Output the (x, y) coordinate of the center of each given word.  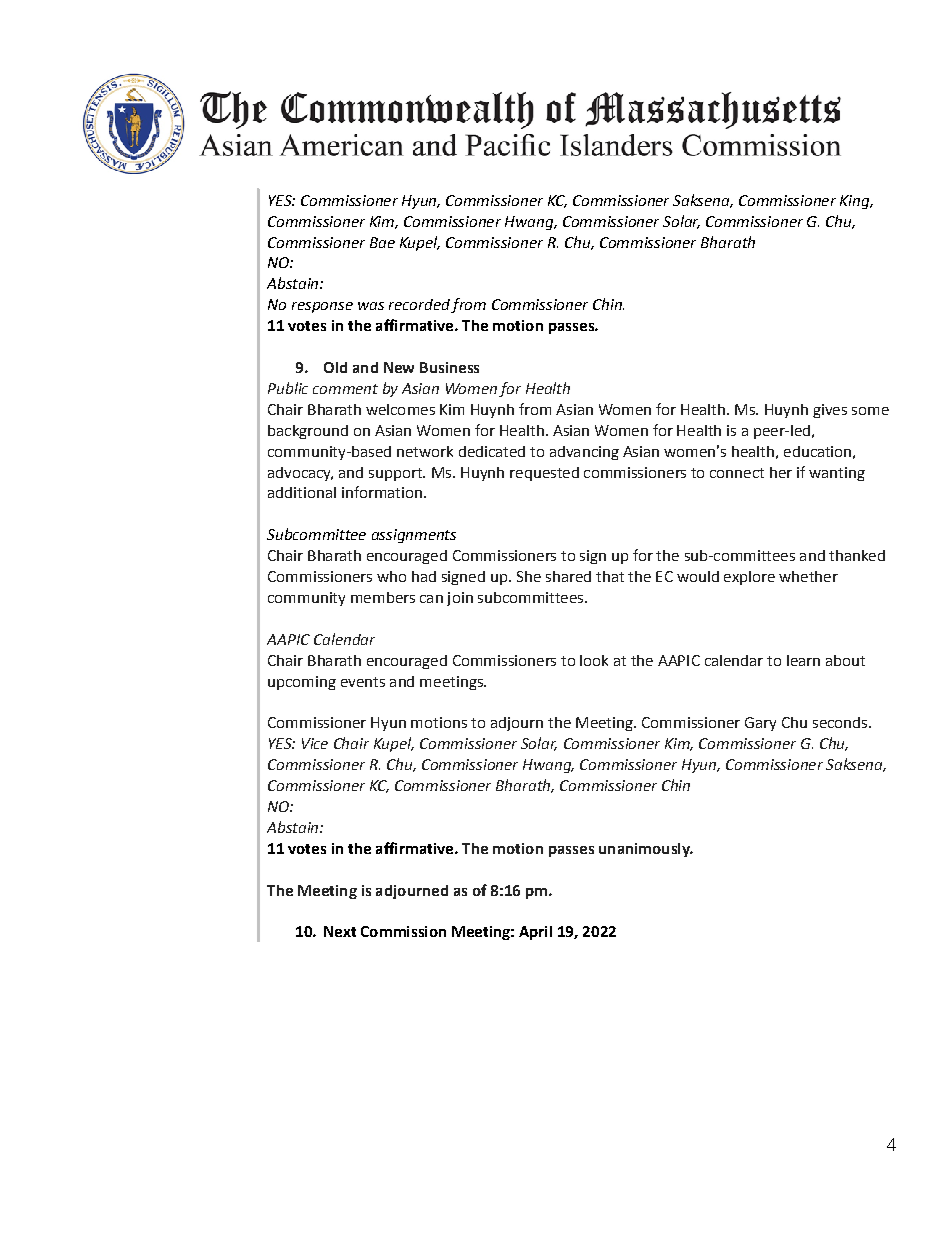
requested (544, 474)
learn (803, 660)
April (535, 933)
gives (830, 411)
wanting (837, 474)
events (363, 682)
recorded (419, 304)
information (382, 492)
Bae (382, 242)
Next (340, 931)
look (594, 660)
